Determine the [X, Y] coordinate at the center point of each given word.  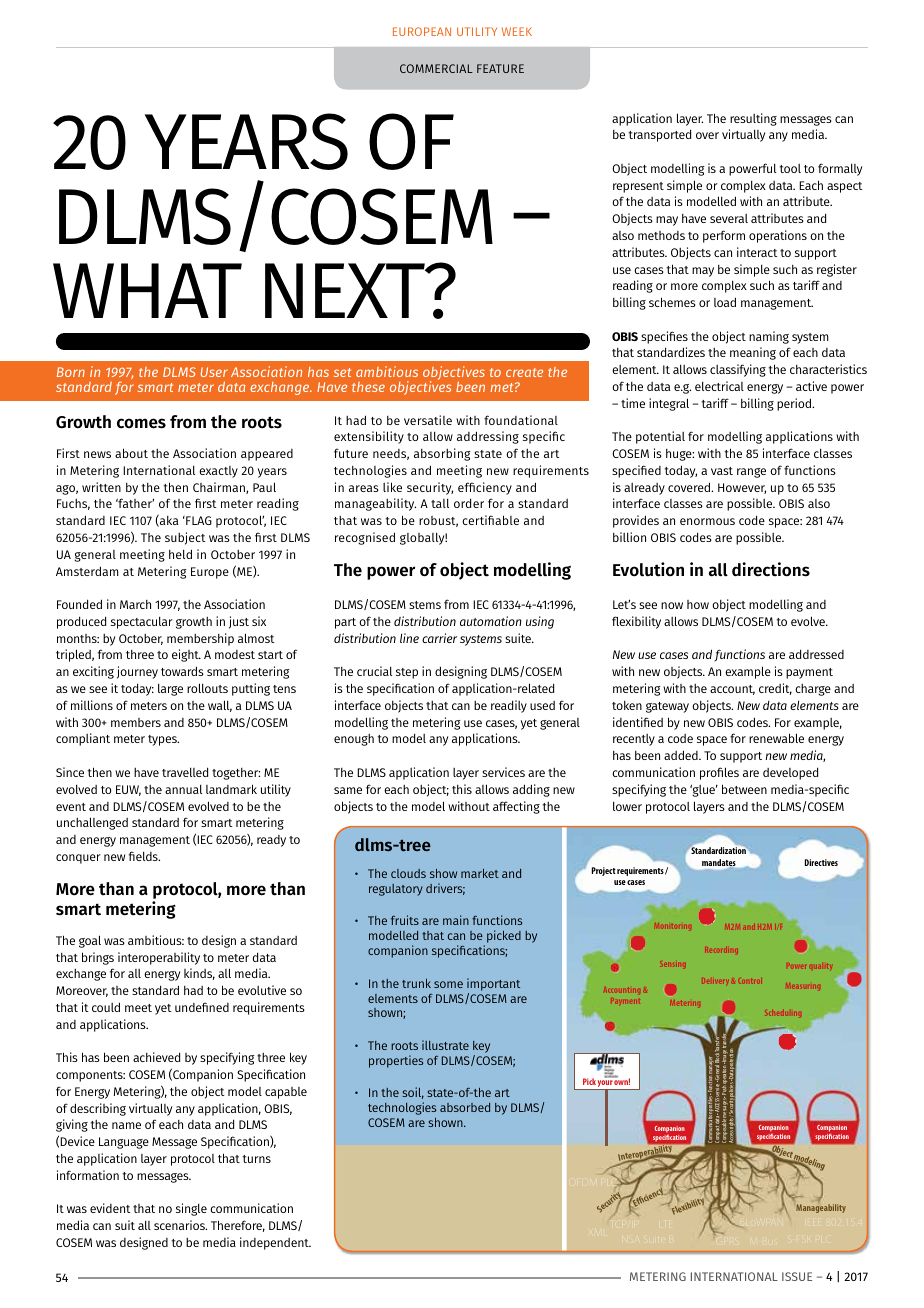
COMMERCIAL [436, 68]
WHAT [147, 290]
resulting [753, 119]
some [448, 984]
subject [185, 538]
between [744, 789]
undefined [202, 1007]
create [524, 372]
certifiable [490, 520]
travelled [185, 772]
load [725, 302]
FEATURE [500, 68]
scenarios [180, 1225]
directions [771, 569]
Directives [821, 862]
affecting [516, 807]
